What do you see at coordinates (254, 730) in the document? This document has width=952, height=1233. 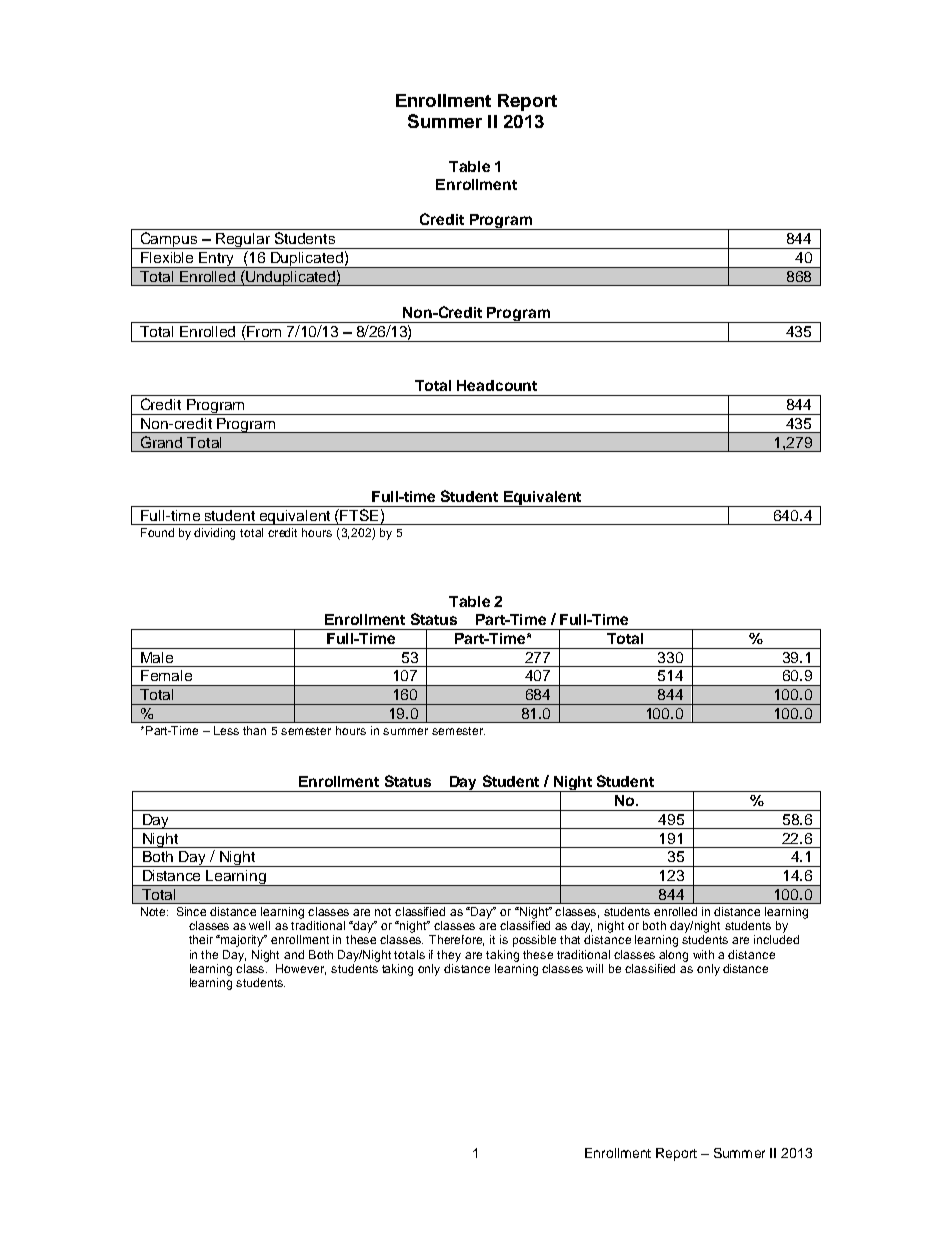 I see `than` at bounding box center [254, 730].
